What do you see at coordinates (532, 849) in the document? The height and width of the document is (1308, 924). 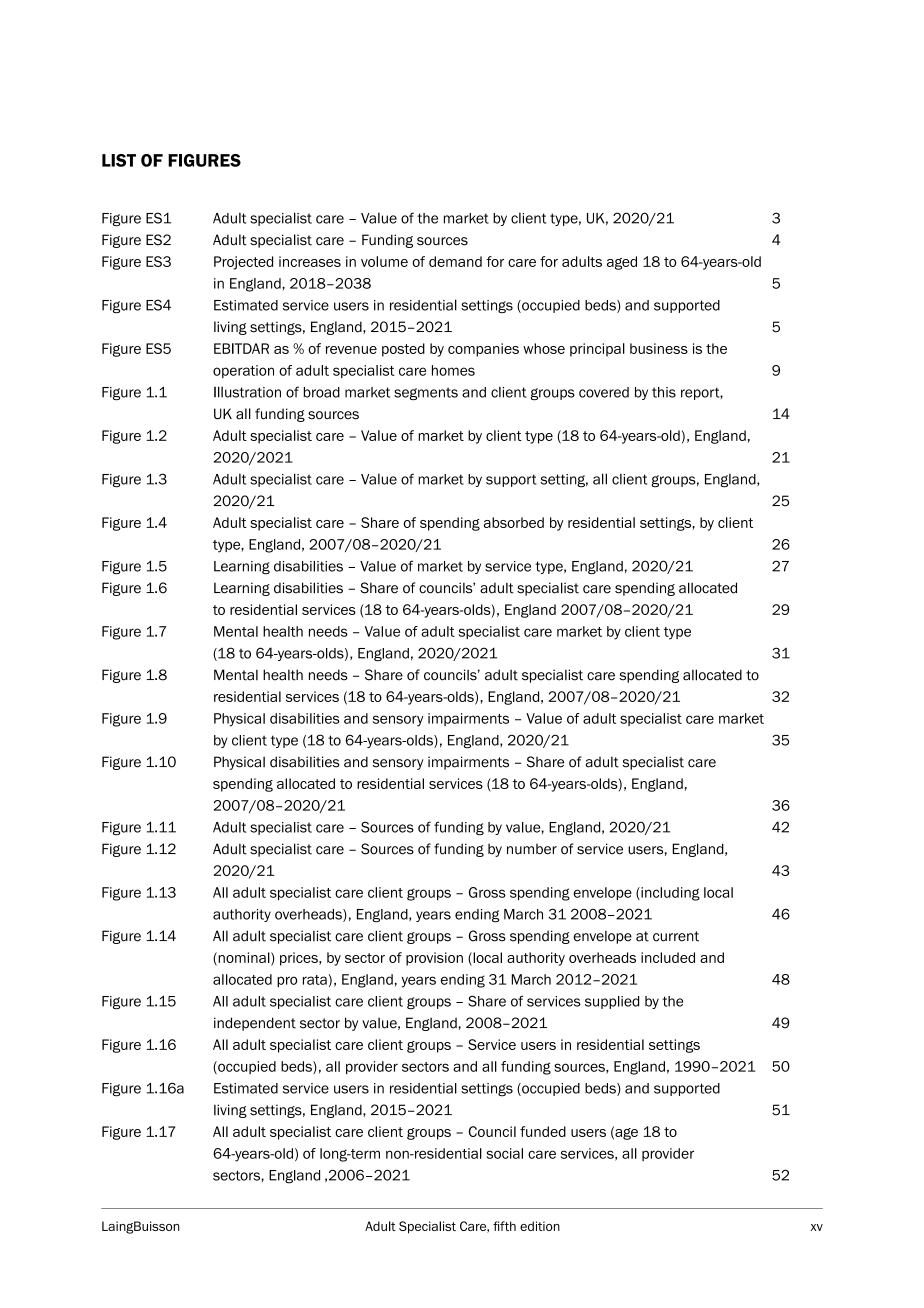 I see `number` at bounding box center [532, 849].
